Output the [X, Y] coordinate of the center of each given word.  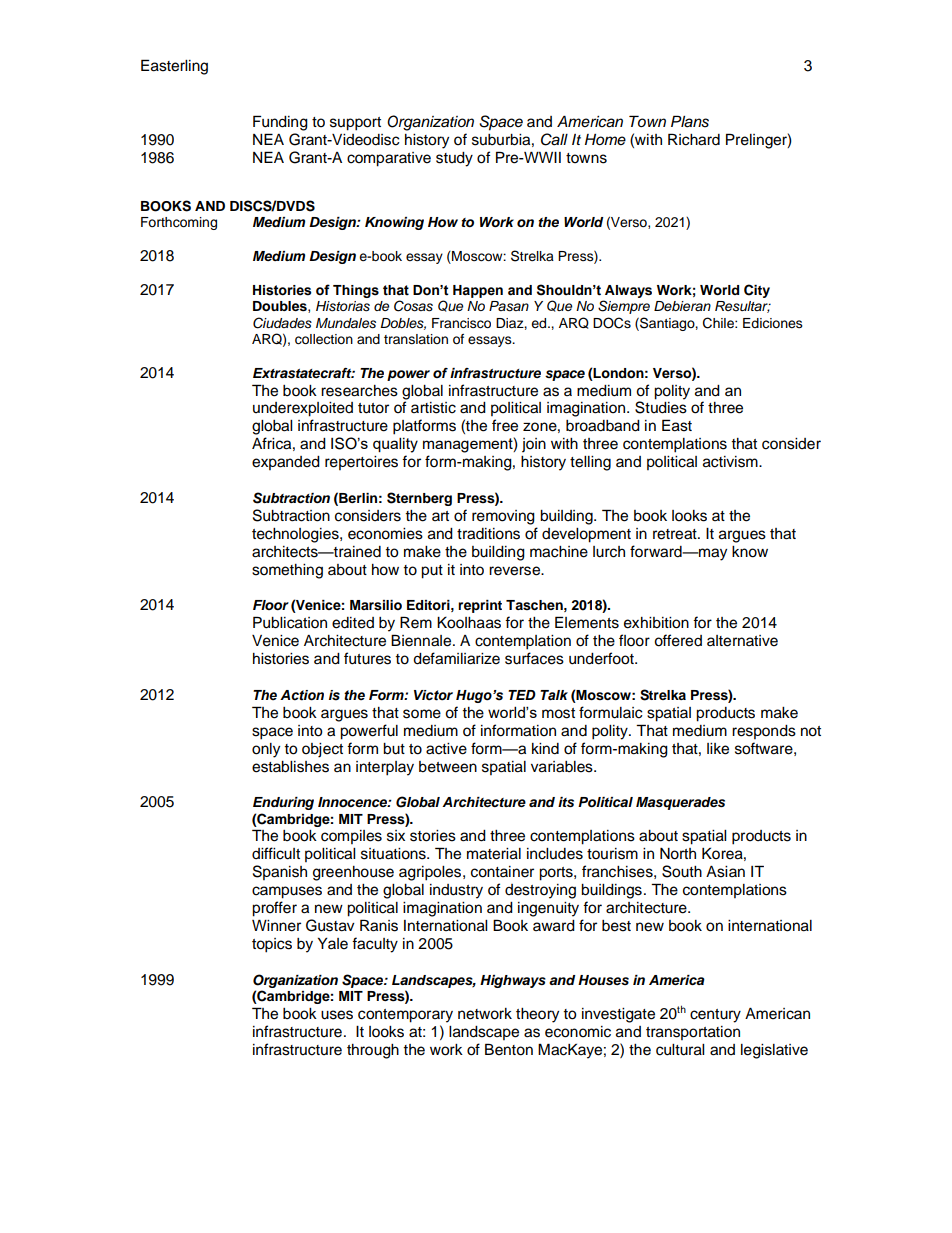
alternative [742, 641]
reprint [480, 606]
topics [272, 945]
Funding [280, 123]
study [454, 159]
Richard [694, 139]
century [715, 1016]
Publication [290, 622]
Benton [509, 1049]
